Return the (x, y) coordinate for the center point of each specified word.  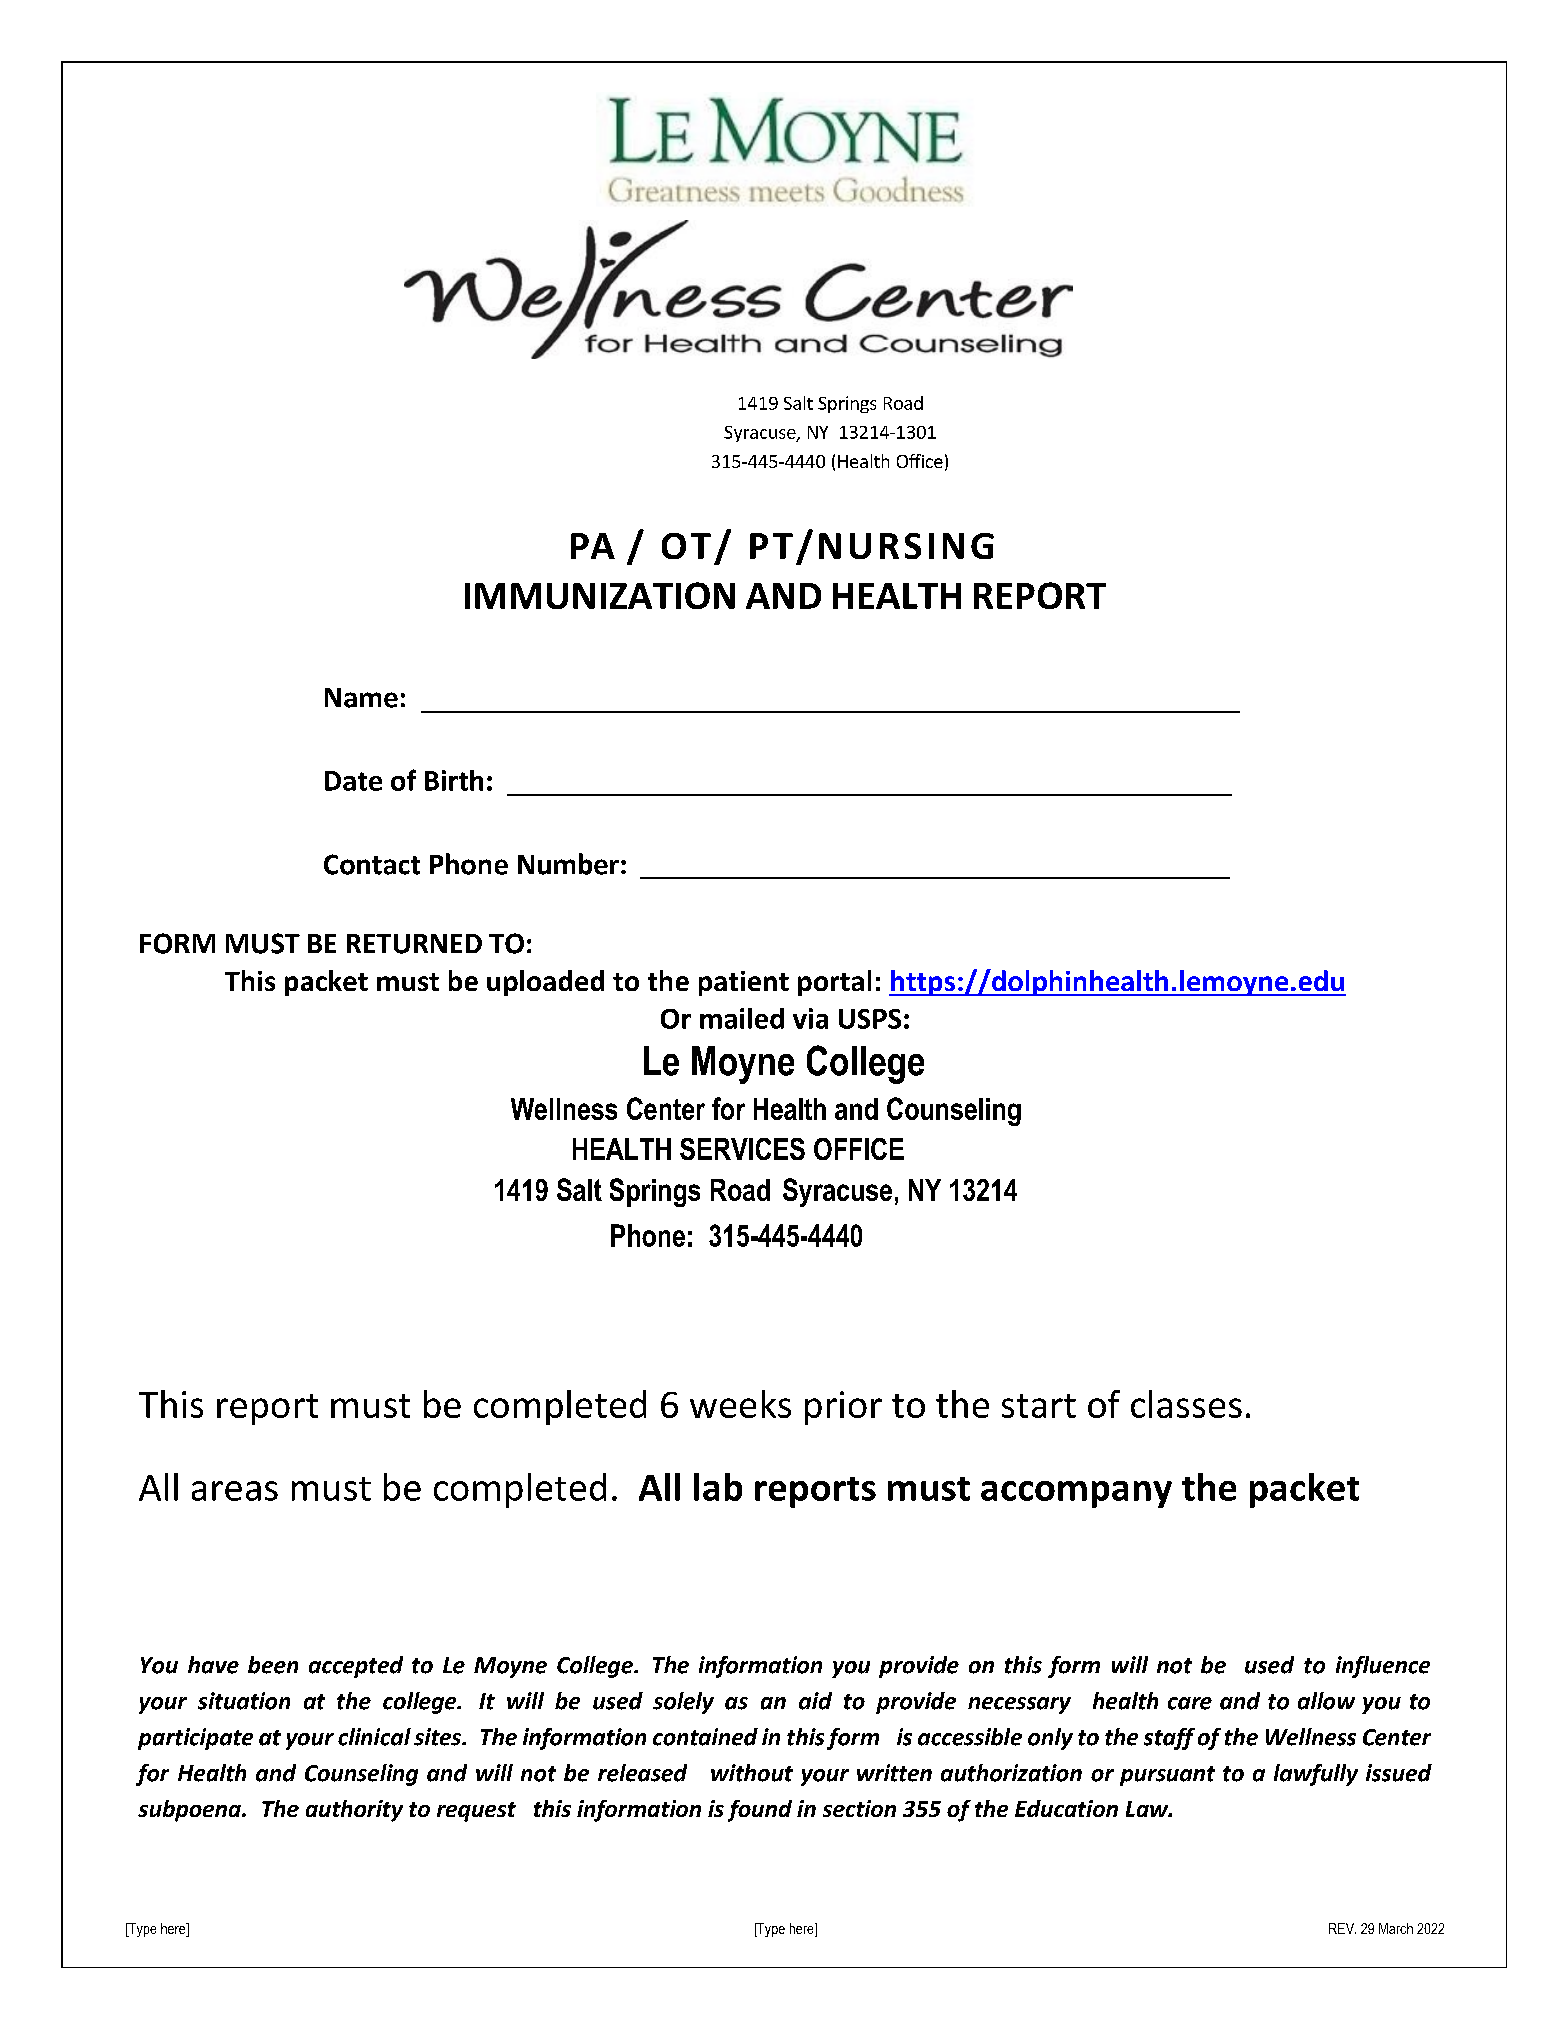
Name (361, 698)
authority (354, 1811)
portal (834, 983)
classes (1186, 1404)
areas (235, 1491)
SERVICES (742, 1149)
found (760, 1811)
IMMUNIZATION (600, 595)
